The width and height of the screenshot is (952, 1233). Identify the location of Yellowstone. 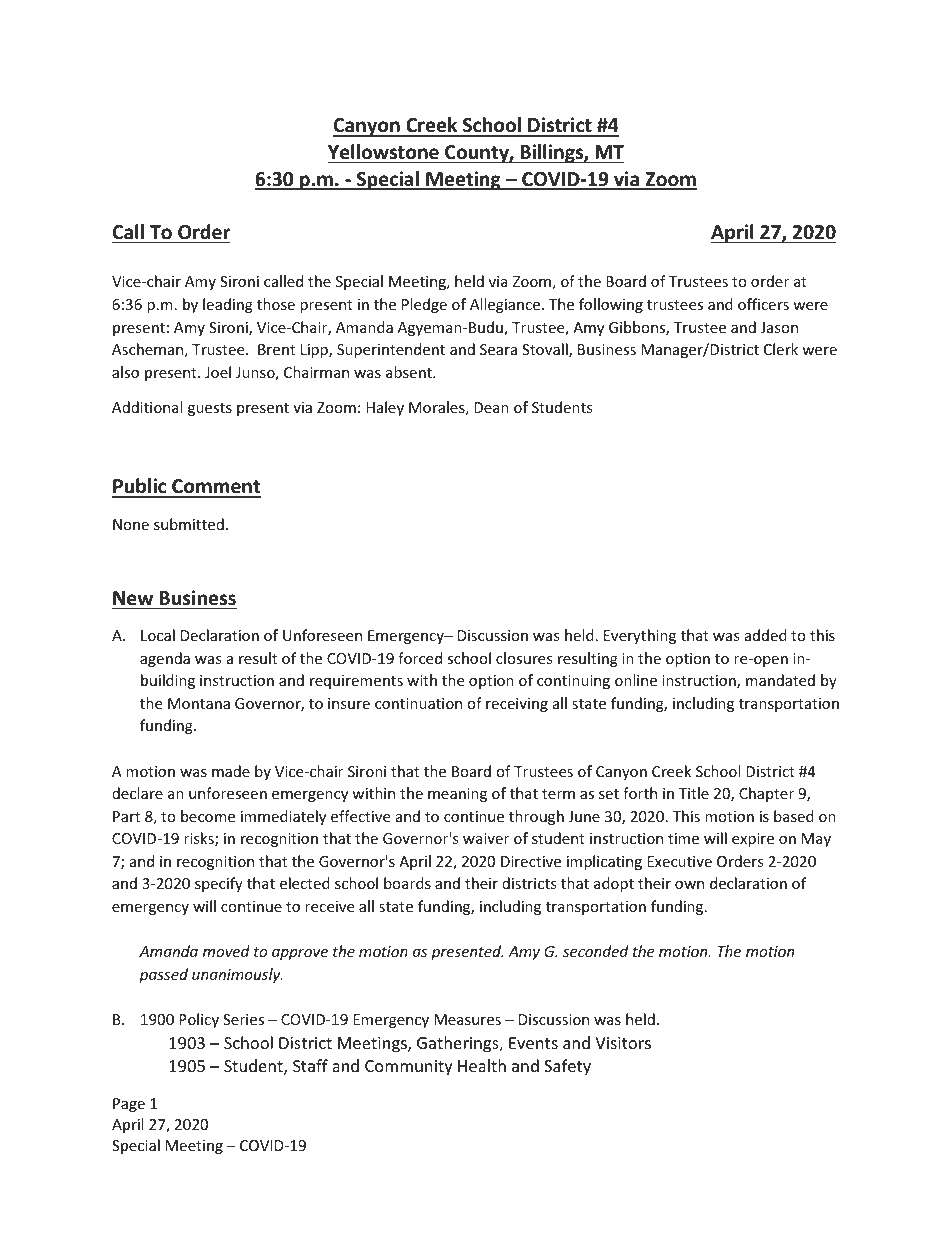
(383, 152).
